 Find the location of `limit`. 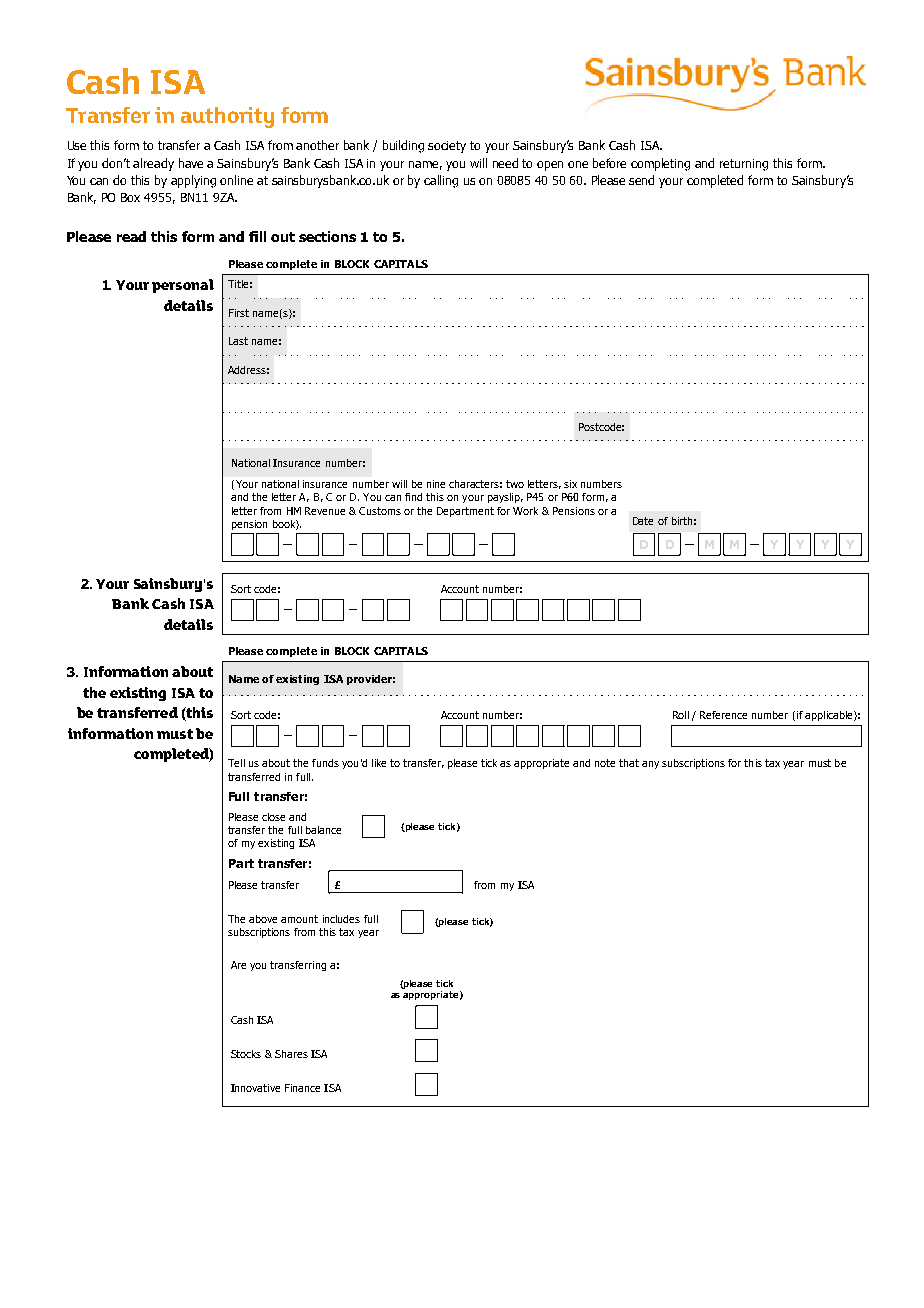

limit is located at coordinates (648, 634).
